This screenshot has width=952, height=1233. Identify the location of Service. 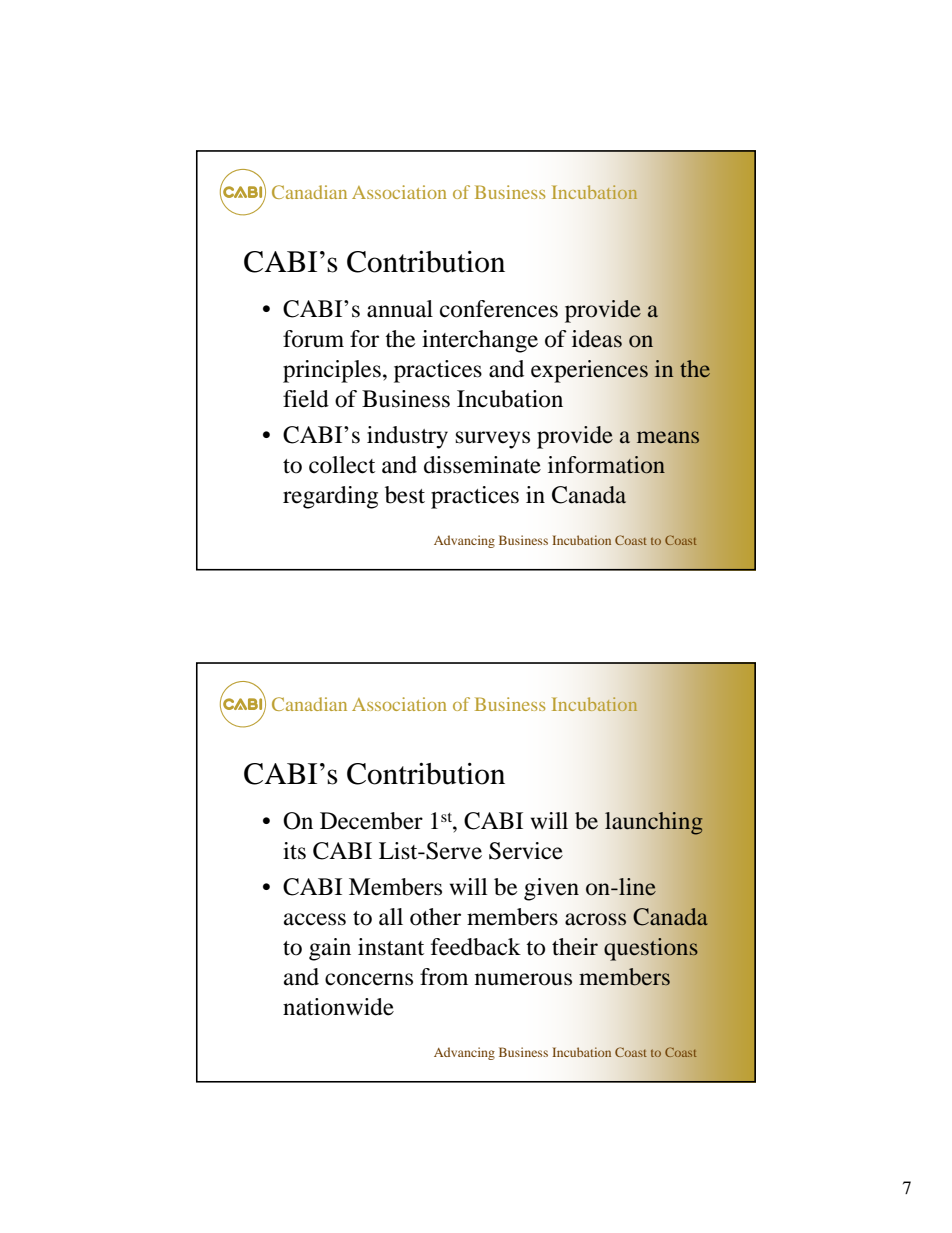
(526, 851).
